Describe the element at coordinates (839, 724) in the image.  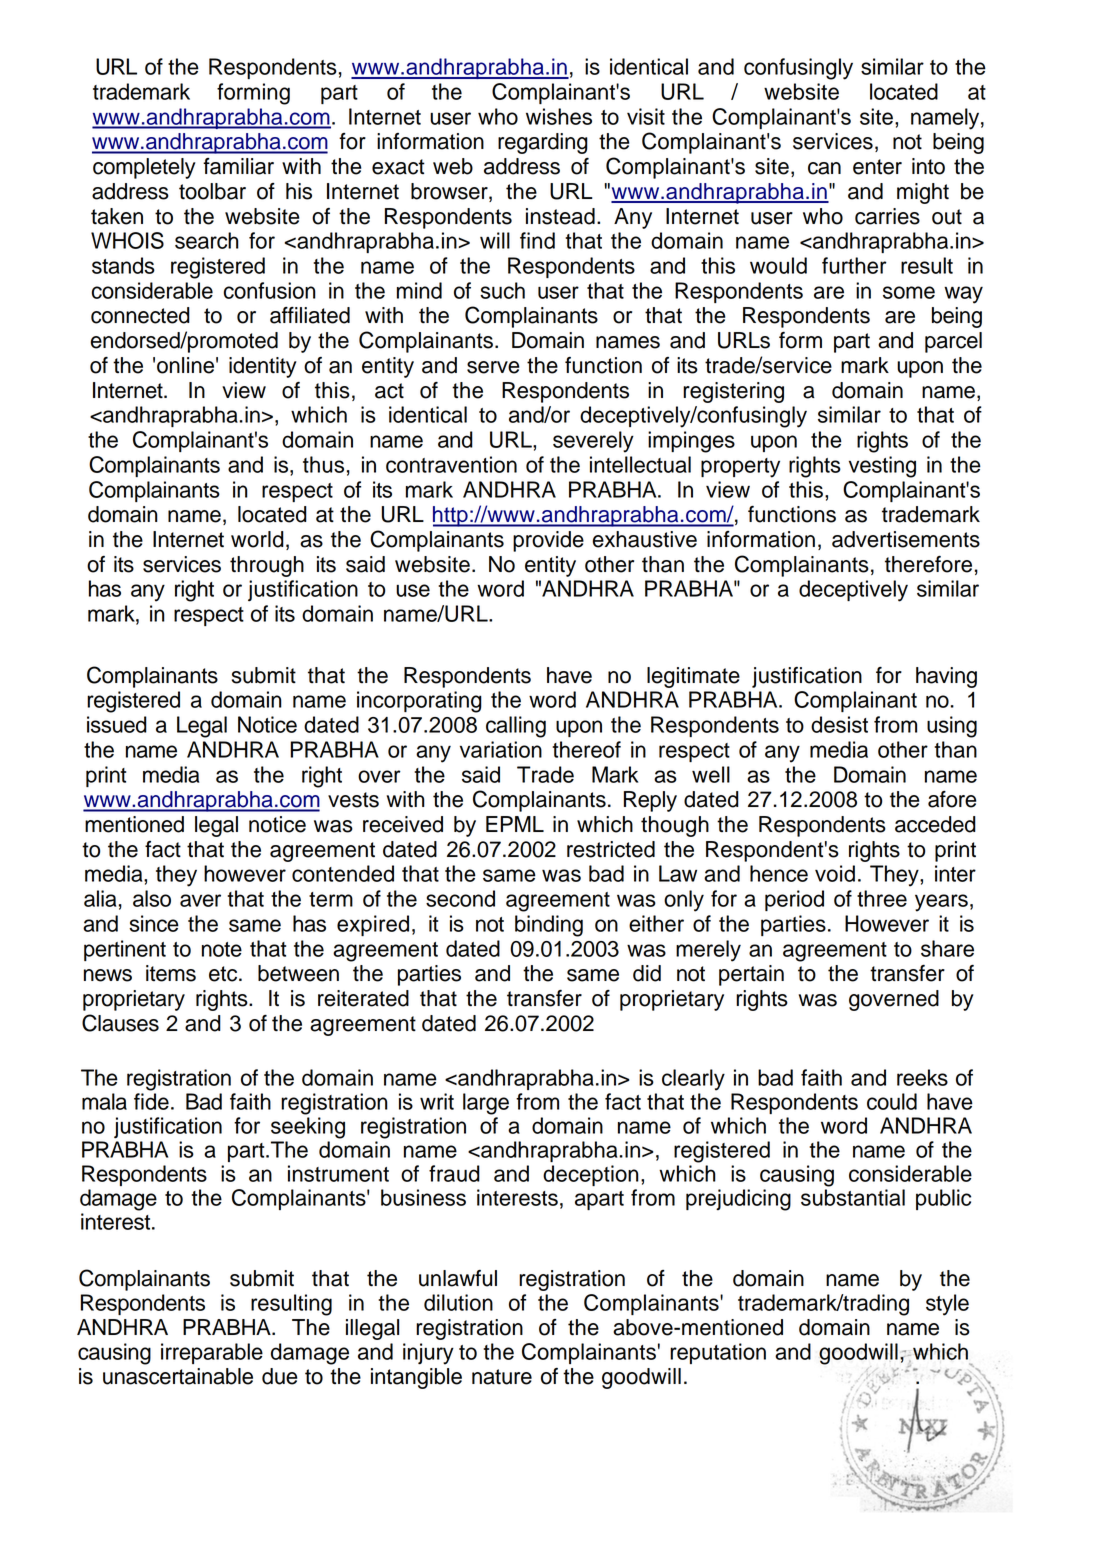
I see `desist` at that location.
